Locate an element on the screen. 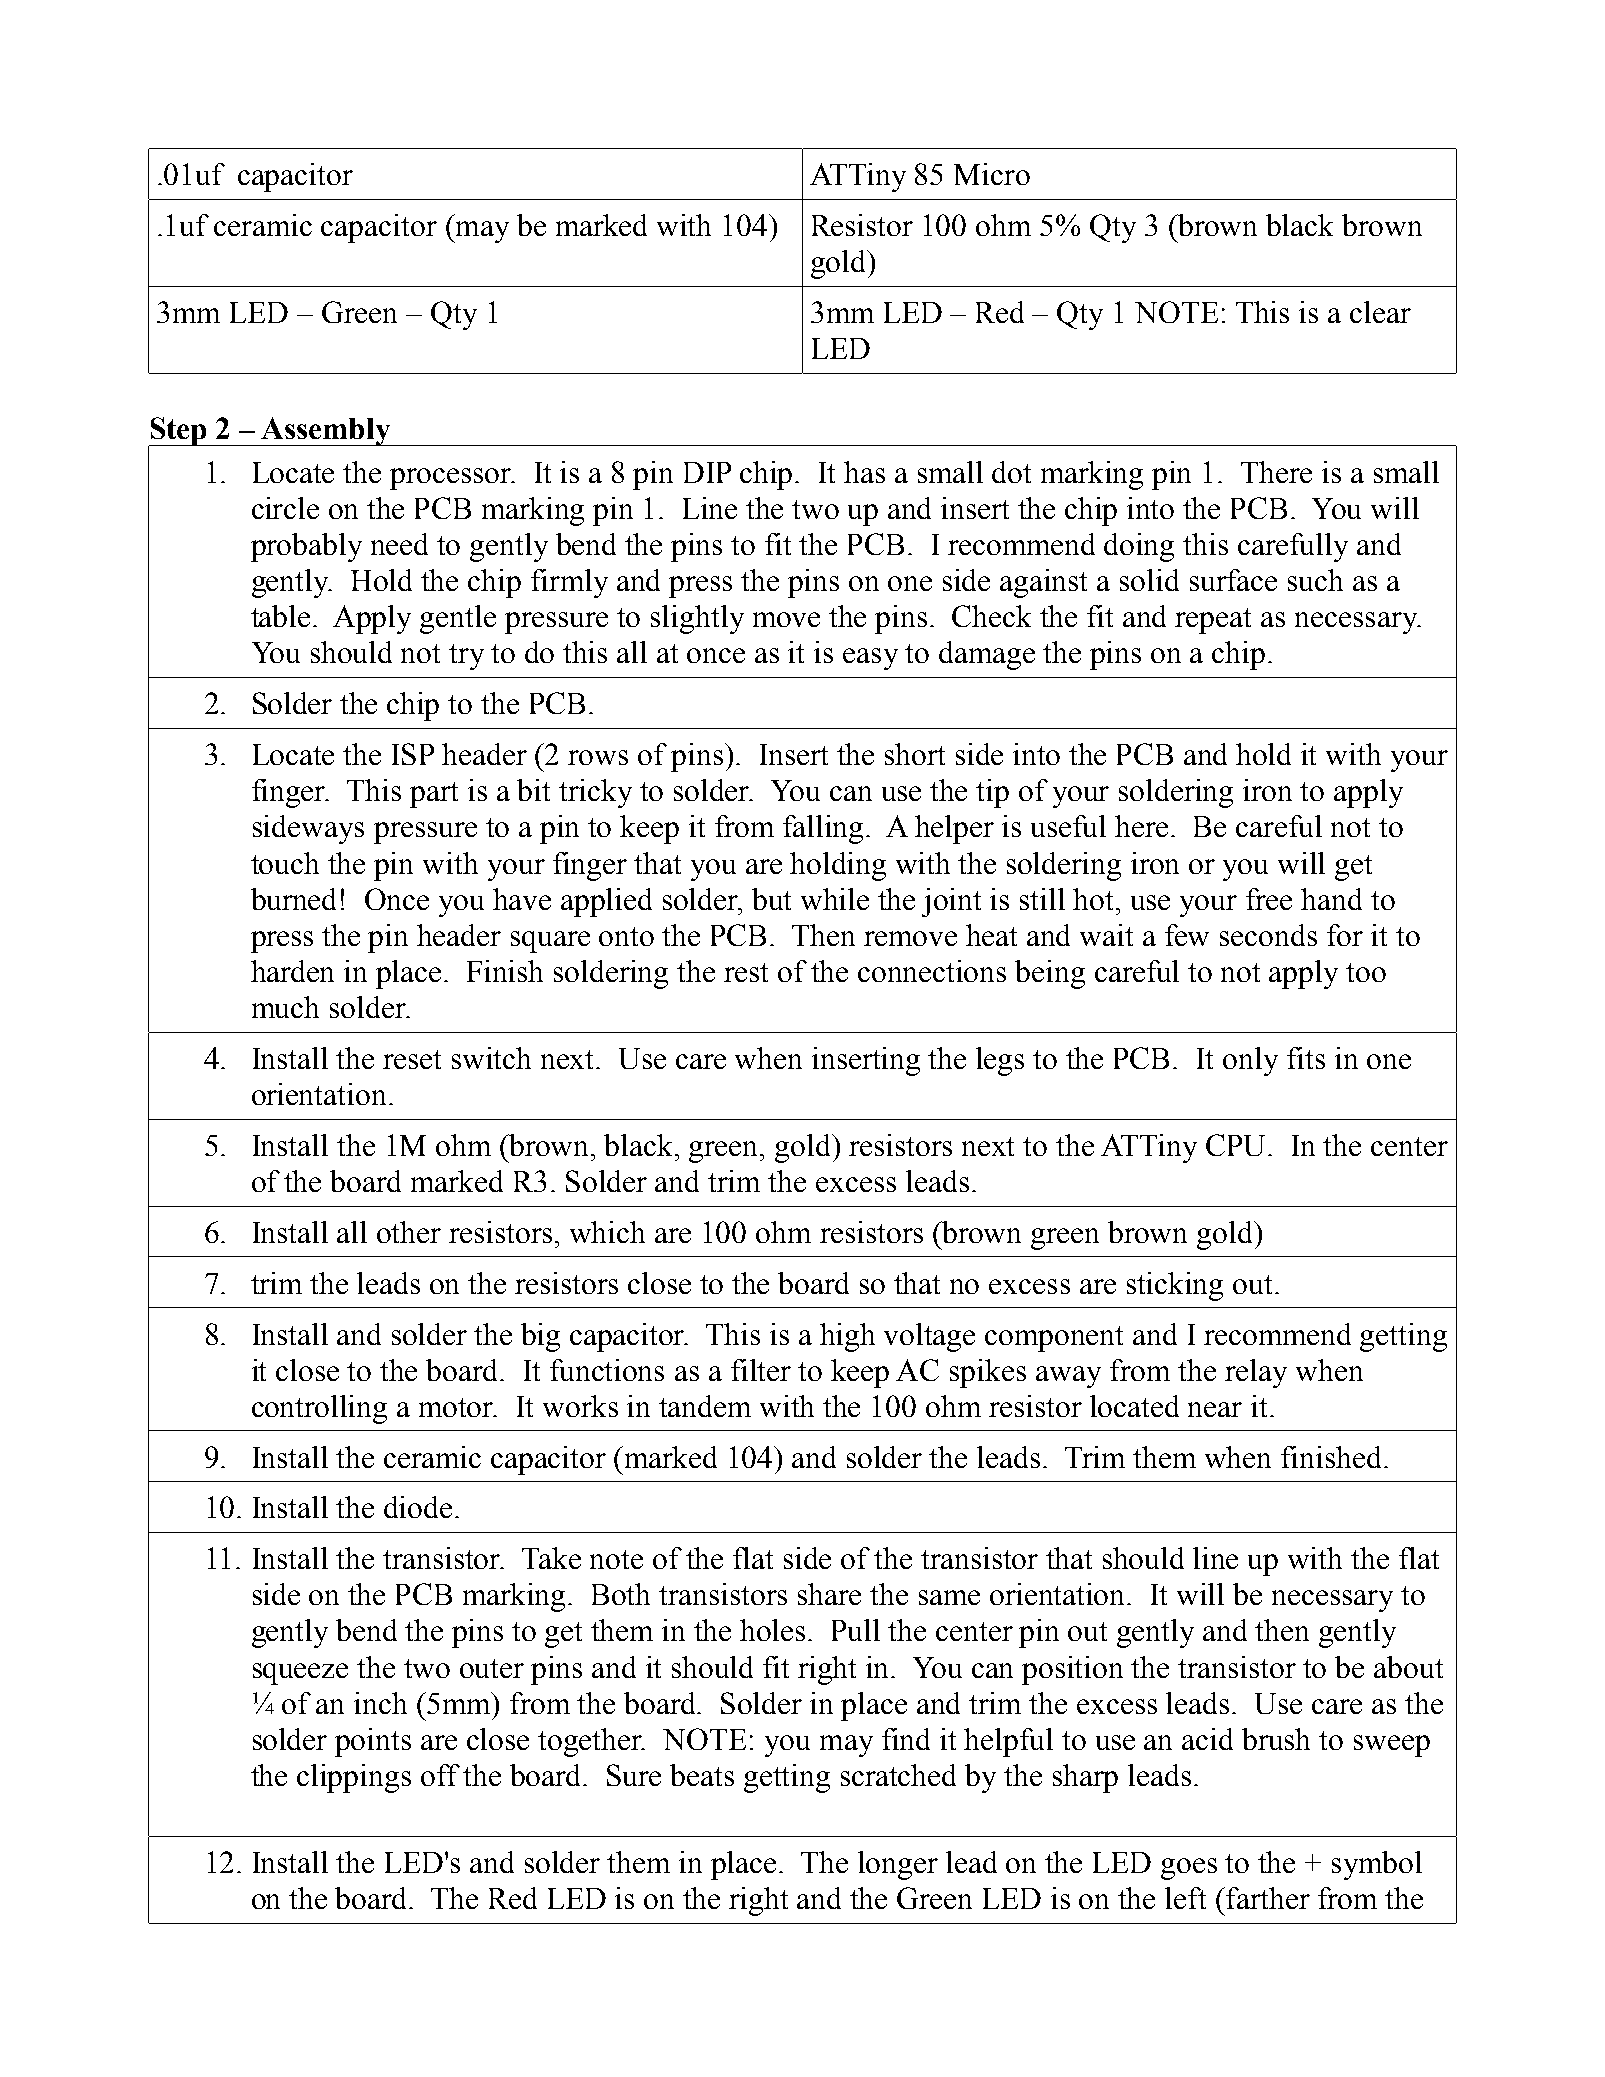 This screenshot has width=1605, height=2077. Assembly is located at coordinates (326, 431).
